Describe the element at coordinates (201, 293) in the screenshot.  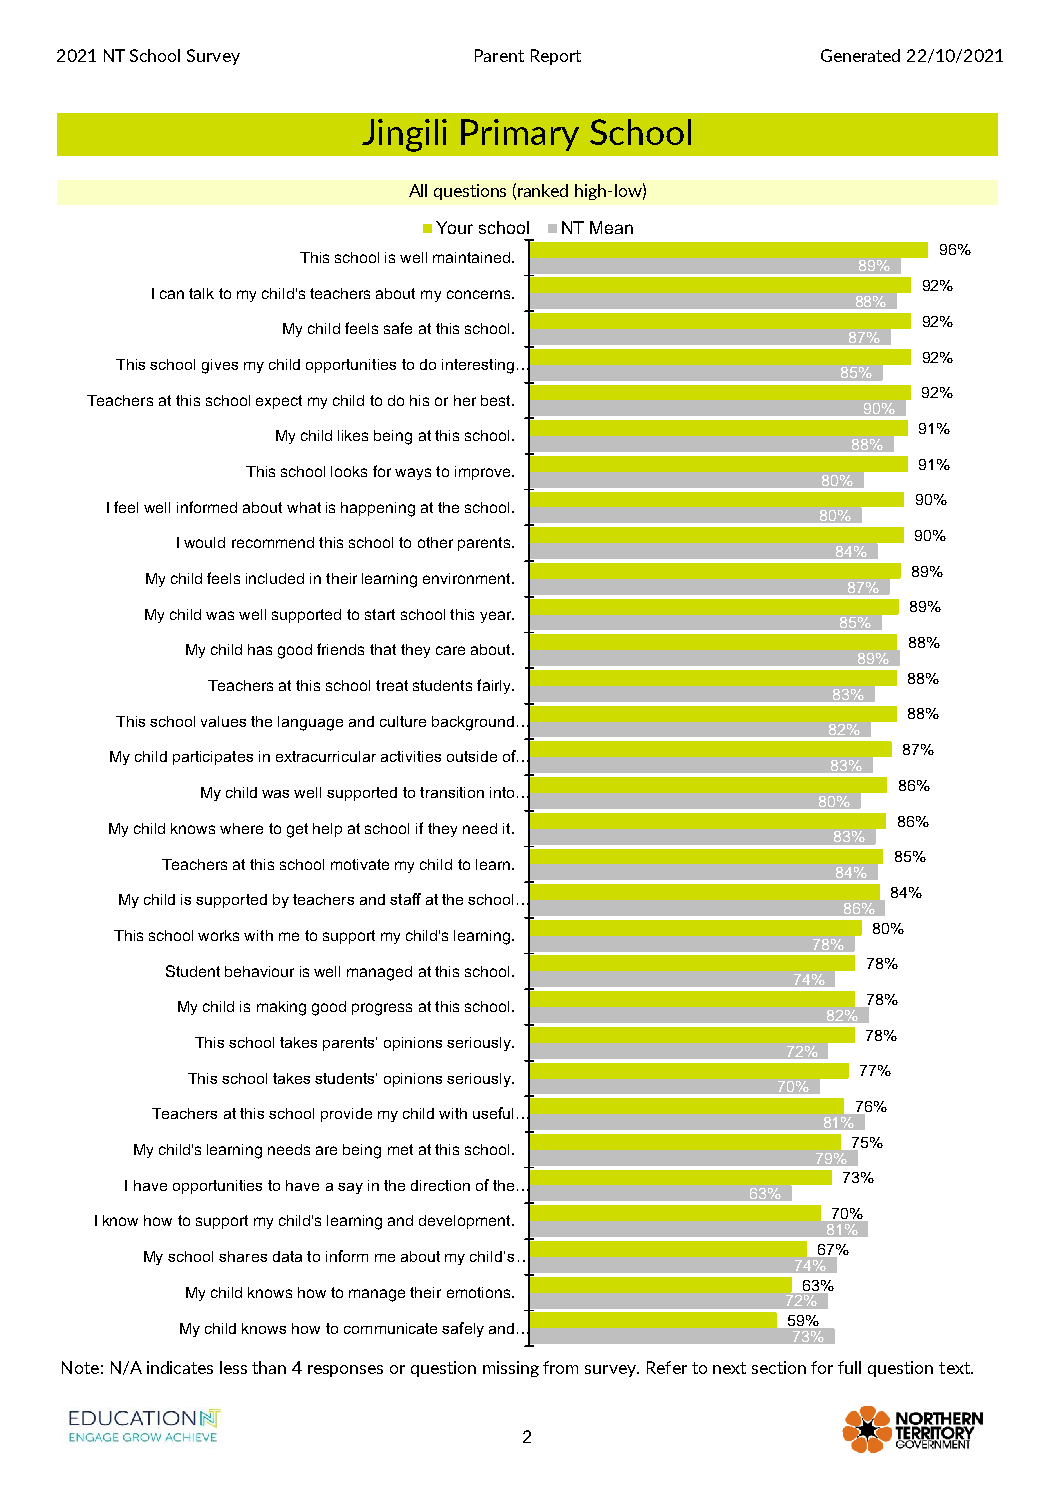
I see `talk` at that location.
